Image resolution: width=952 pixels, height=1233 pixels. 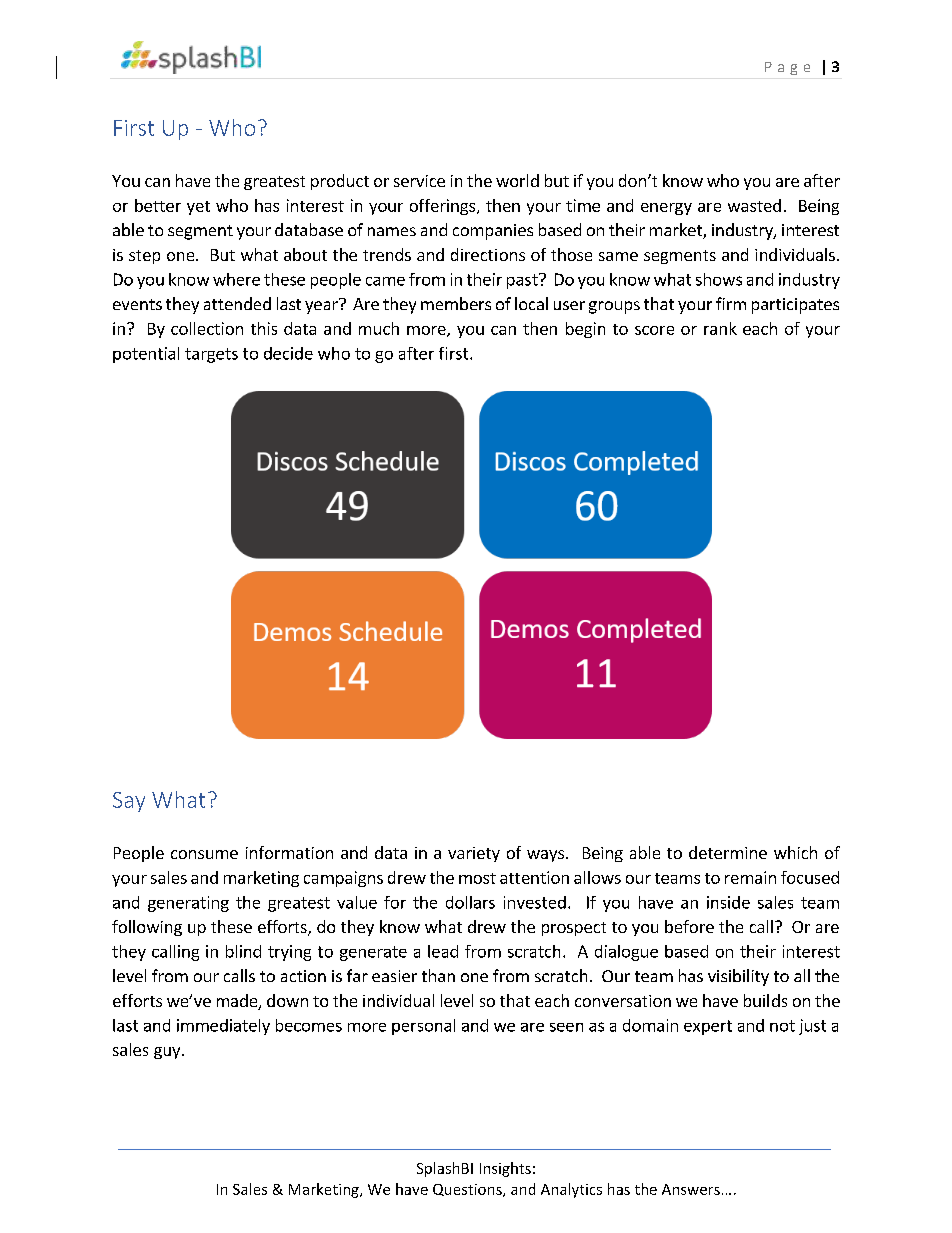 What do you see at coordinates (728, 852) in the screenshot?
I see `determine` at bounding box center [728, 852].
